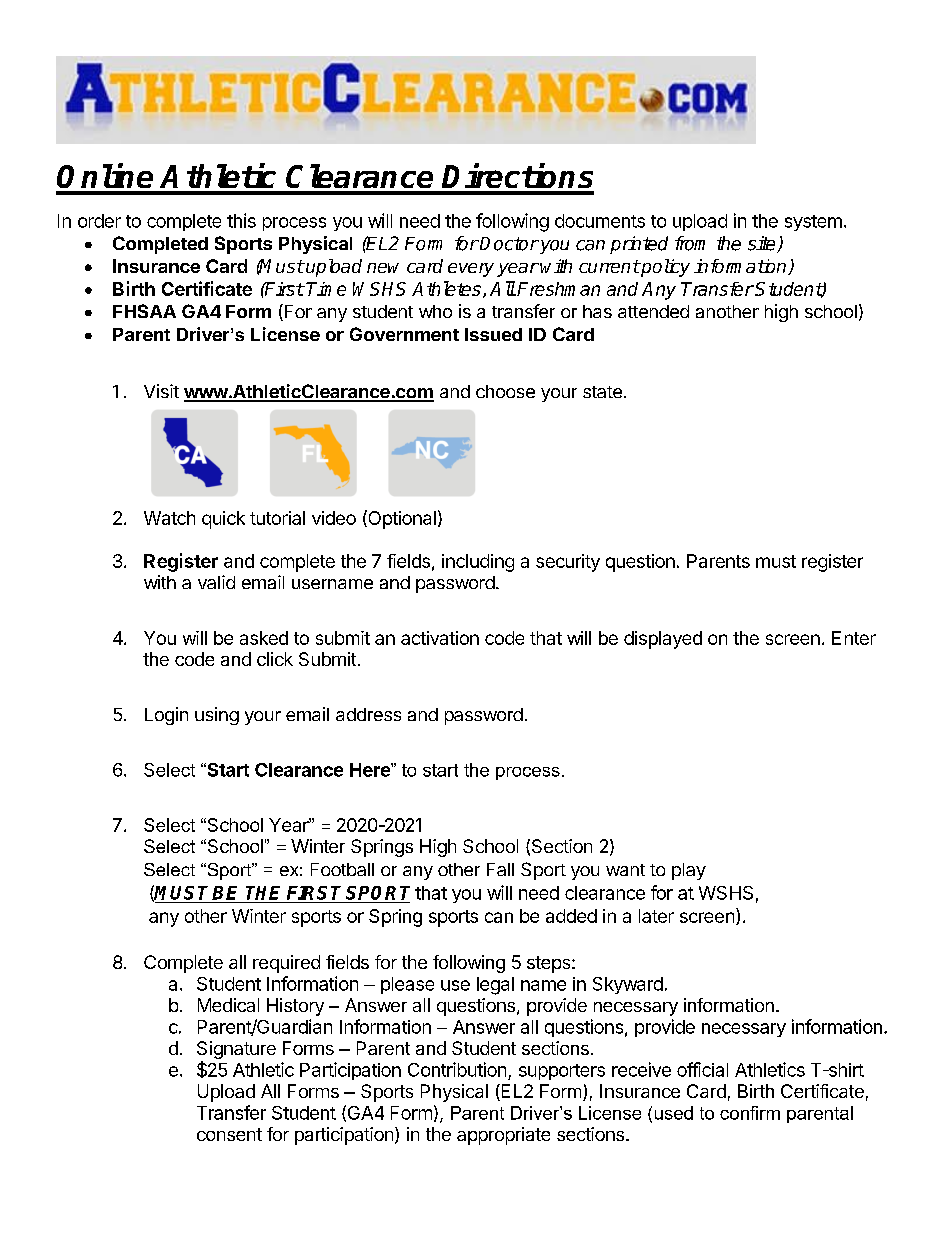 The width and height of the image is (952, 1233). I want to click on this, so click(241, 220).
